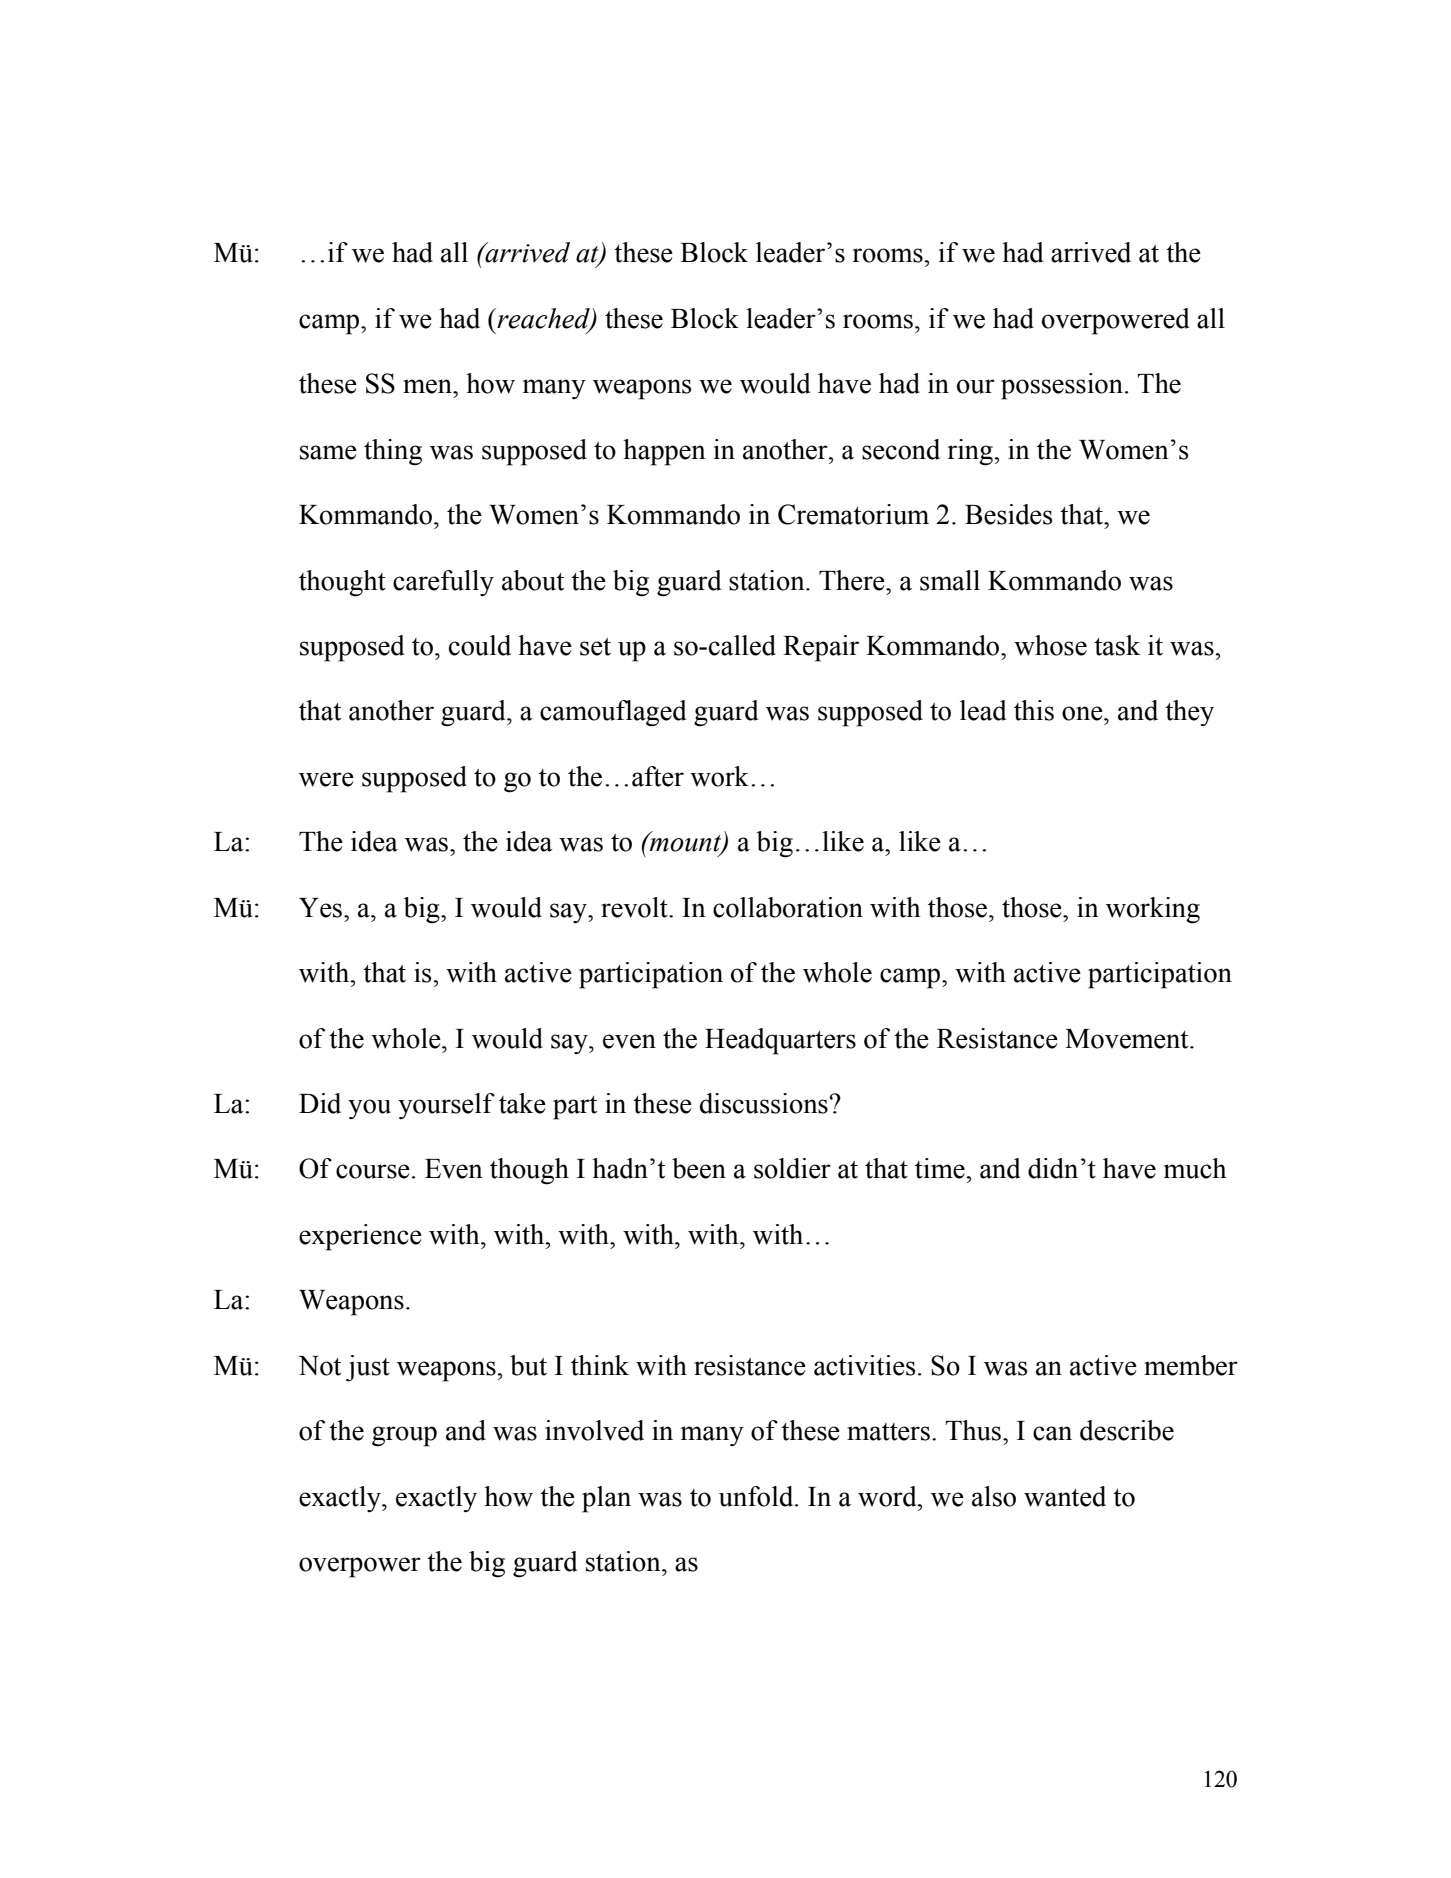 The height and width of the screenshot is (1878, 1451). What do you see at coordinates (821, 648) in the screenshot?
I see `Repair` at bounding box center [821, 648].
